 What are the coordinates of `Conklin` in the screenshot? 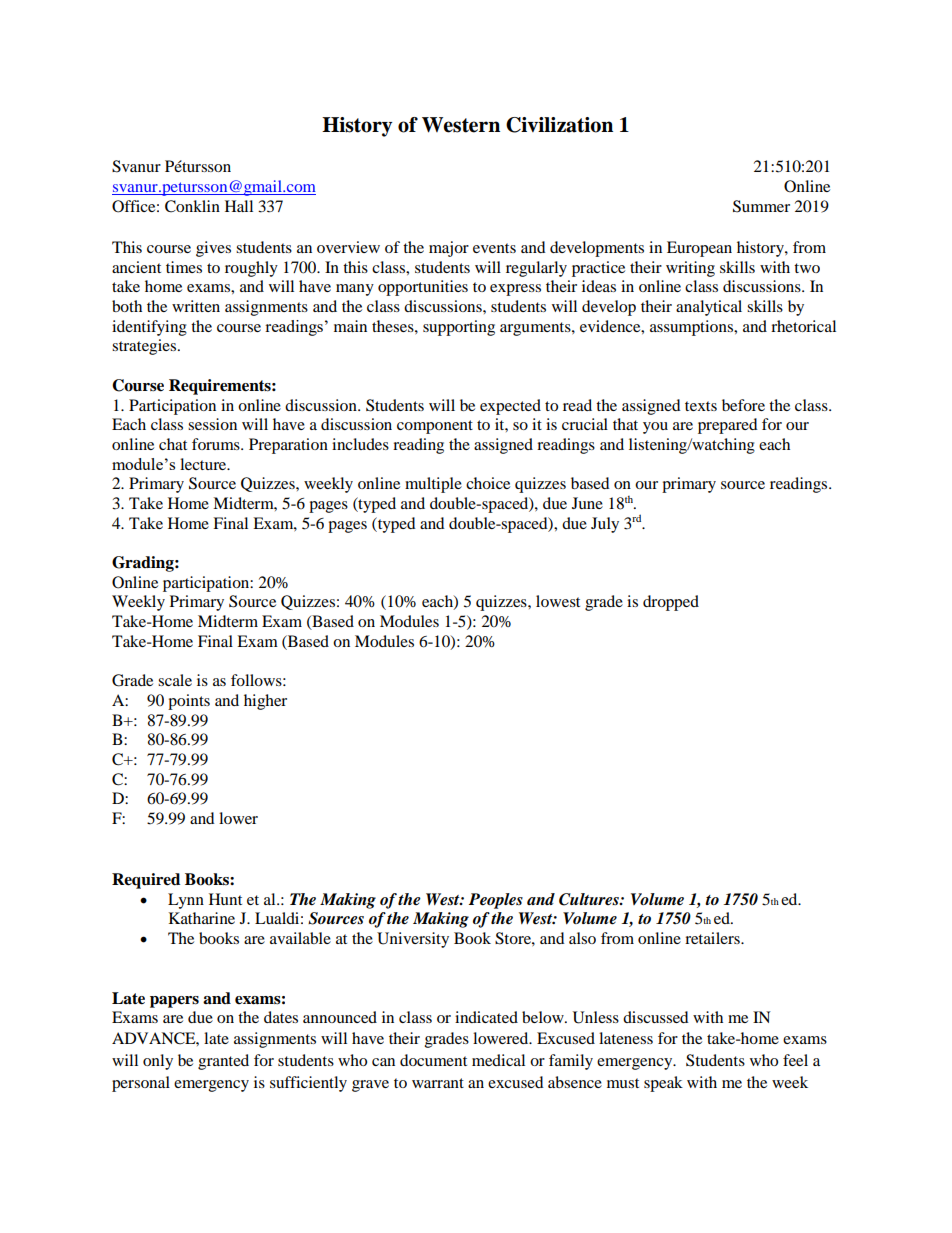 It's located at (192, 206).
